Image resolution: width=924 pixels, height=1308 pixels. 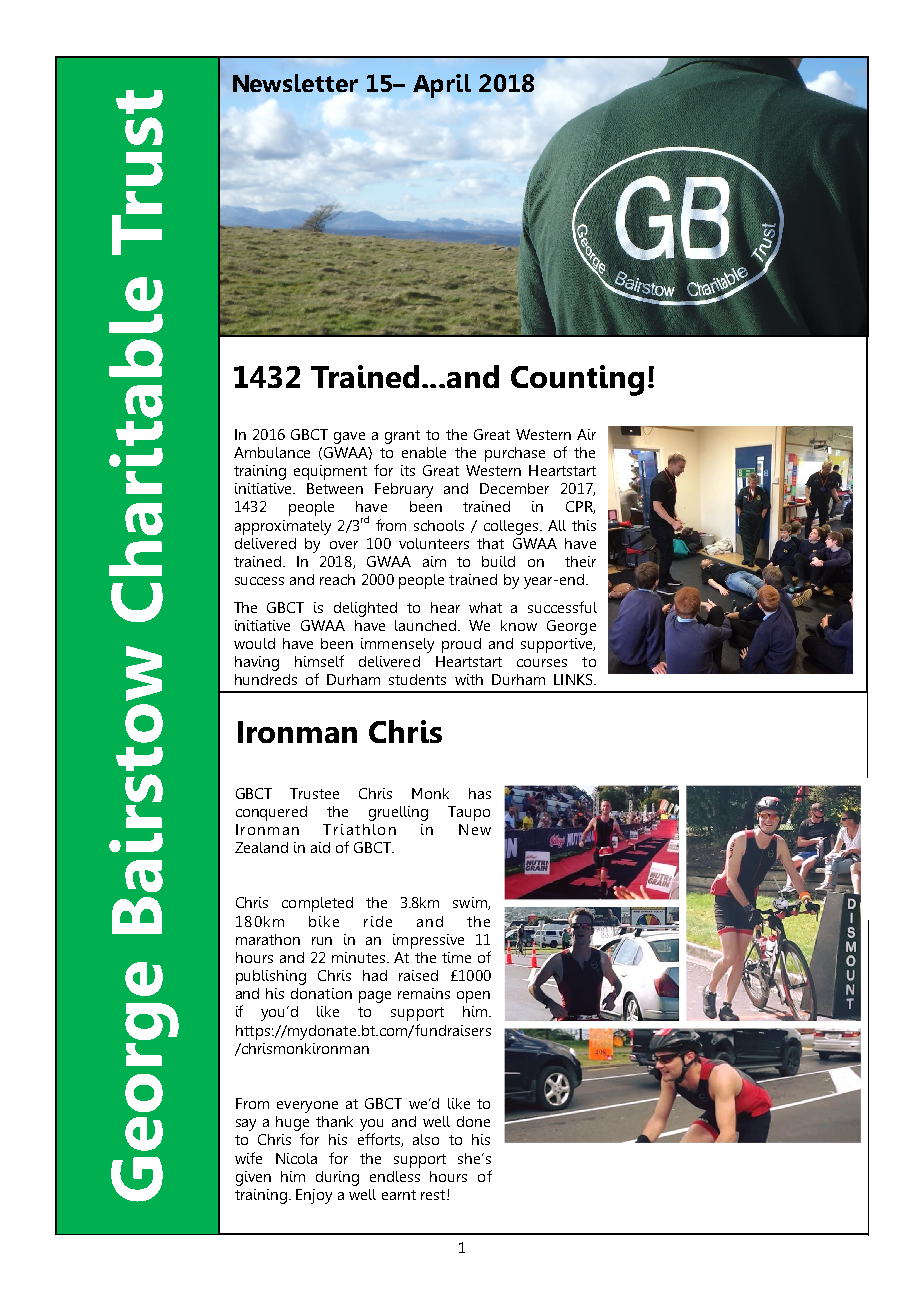 I want to click on Nicola, so click(x=296, y=1158).
